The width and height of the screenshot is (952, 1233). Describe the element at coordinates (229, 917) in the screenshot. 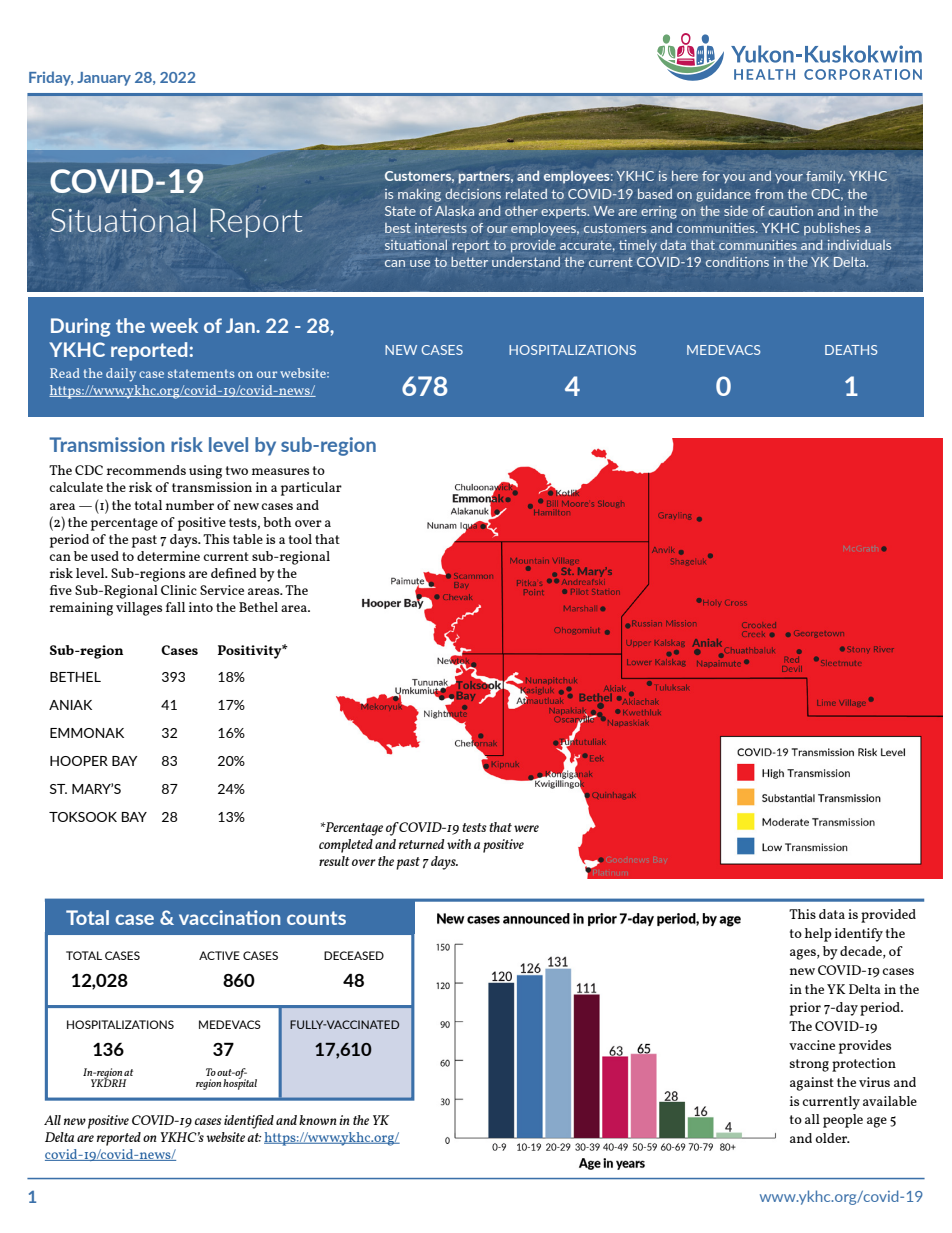

I see `vaccination` at that location.
